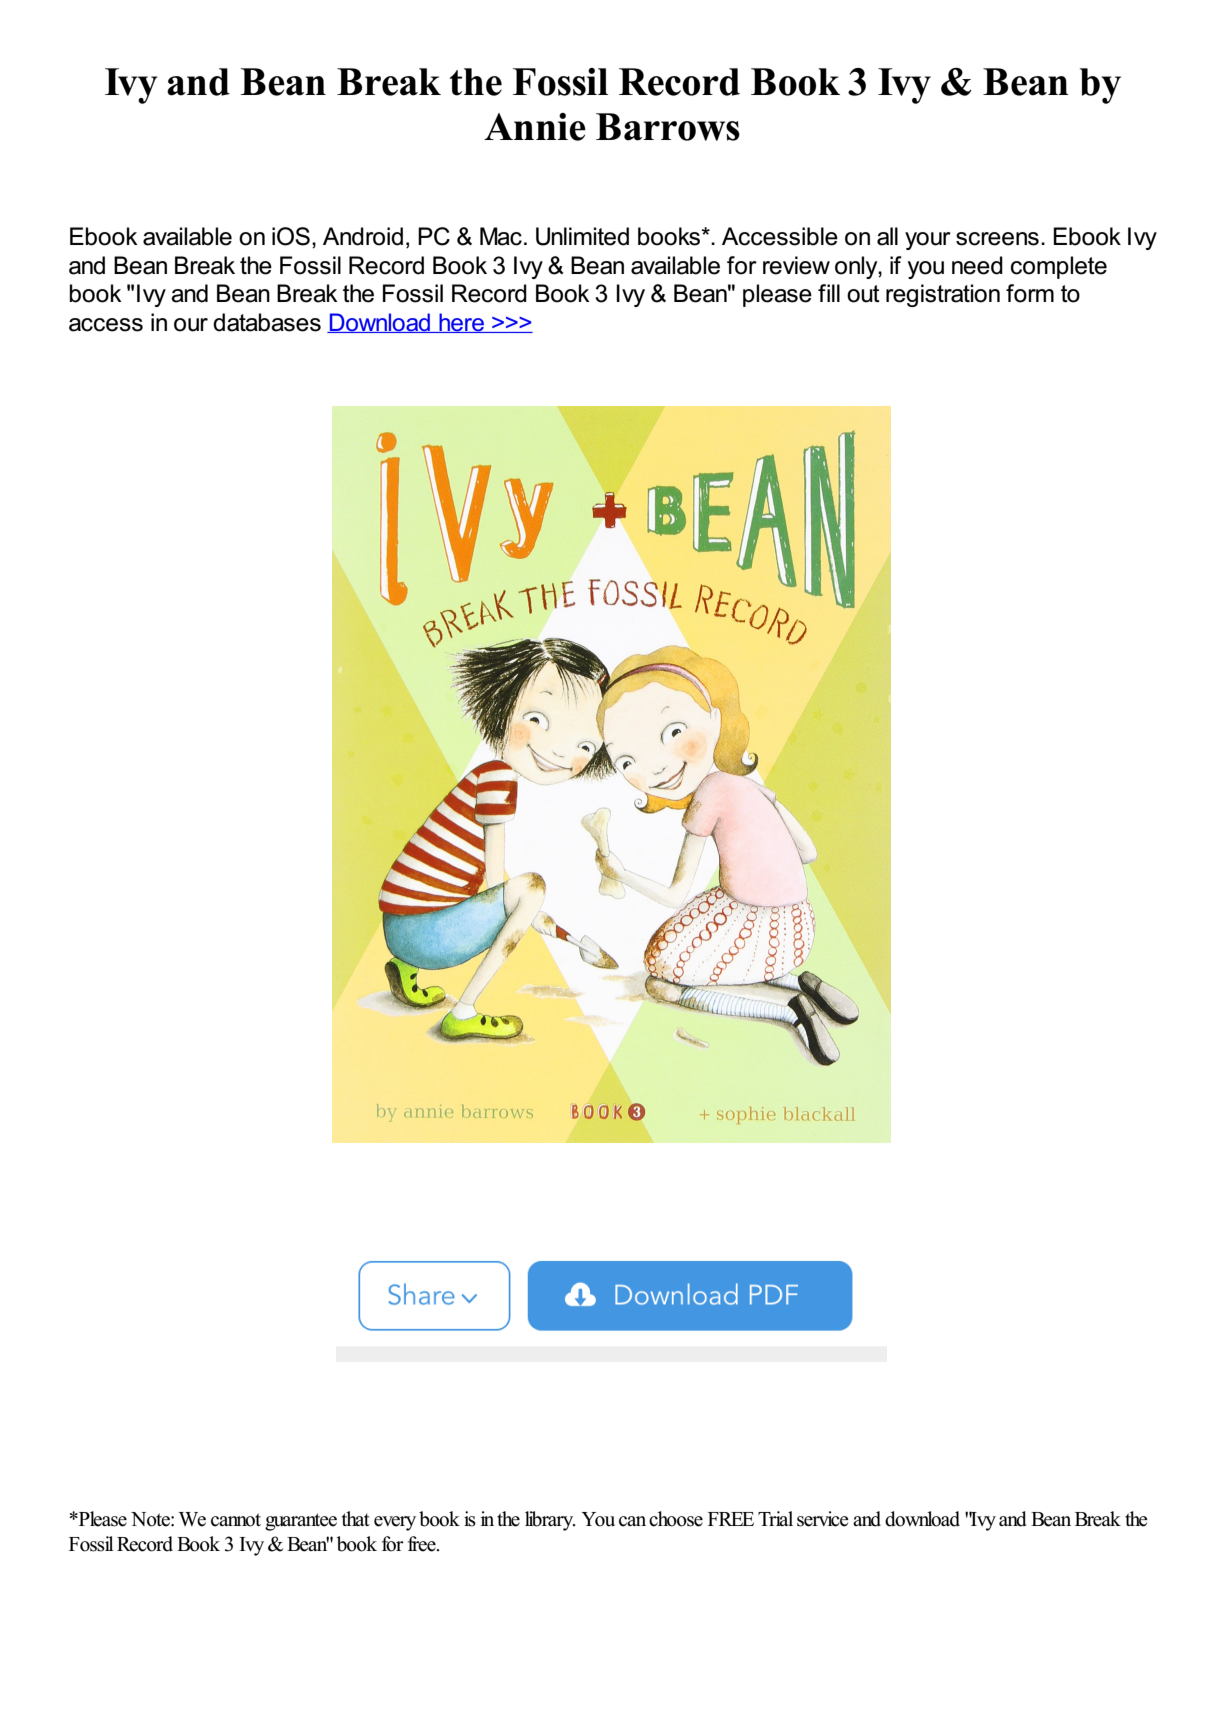  What do you see at coordinates (668, 127) in the screenshot?
I see `Barrows` at bounding box center [668, 127].
